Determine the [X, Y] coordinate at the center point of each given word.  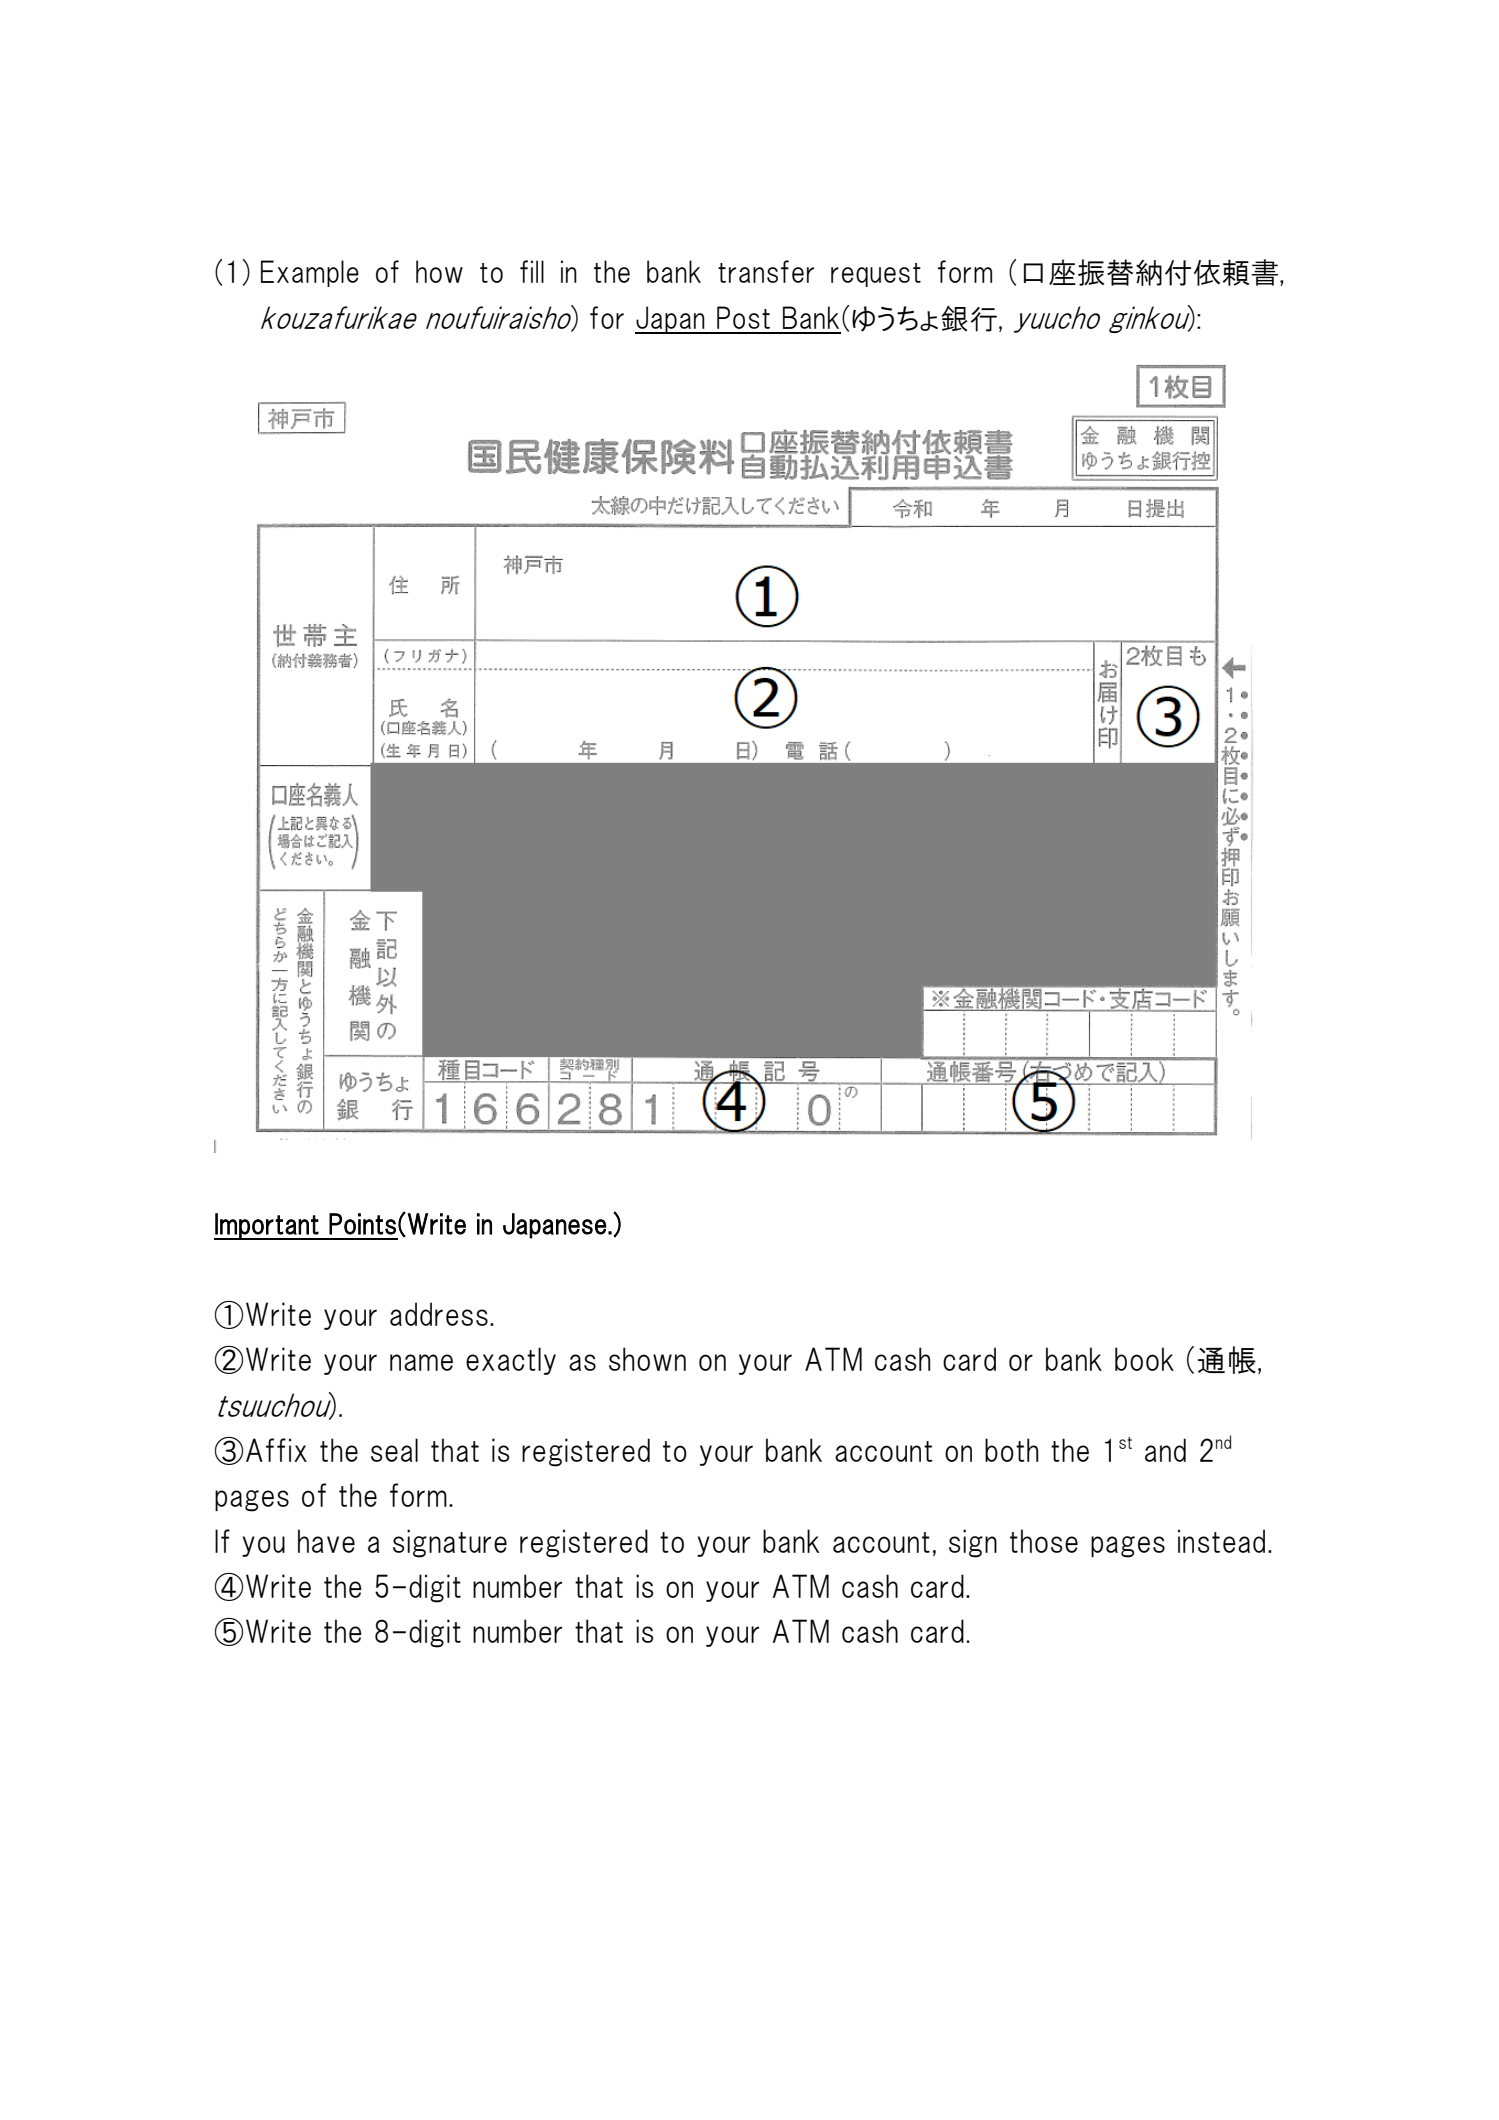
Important [267, 1226]
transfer [766, 271]
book [1144, 1359]
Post [743, 317]
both [1011, 1450]
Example [310, 273]
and [1165, 1450]
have [326, 1541]
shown [647, 1359]
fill [532, 271]
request [876, 275]
